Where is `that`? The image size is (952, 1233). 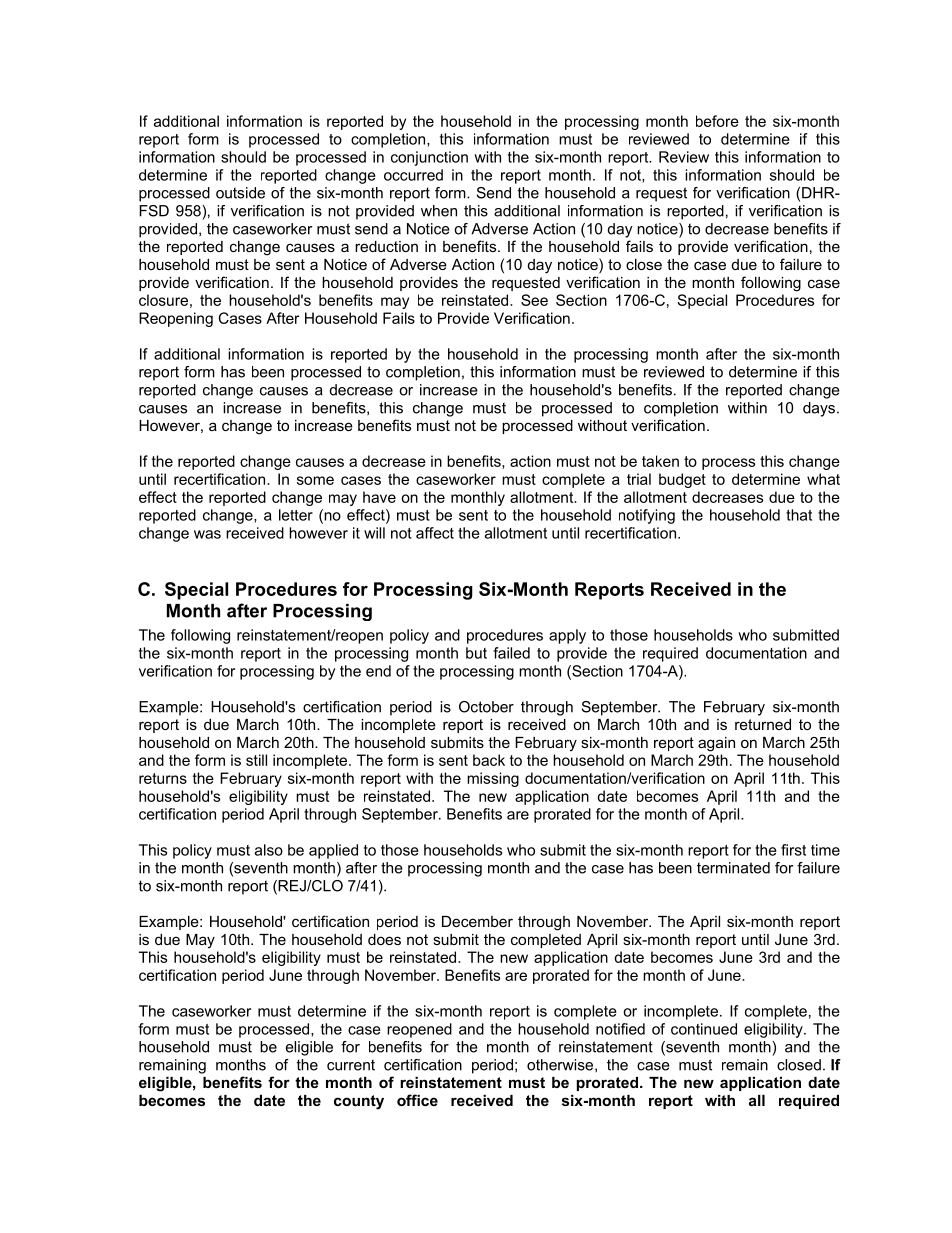
that is located at coordinates (799, 515).
